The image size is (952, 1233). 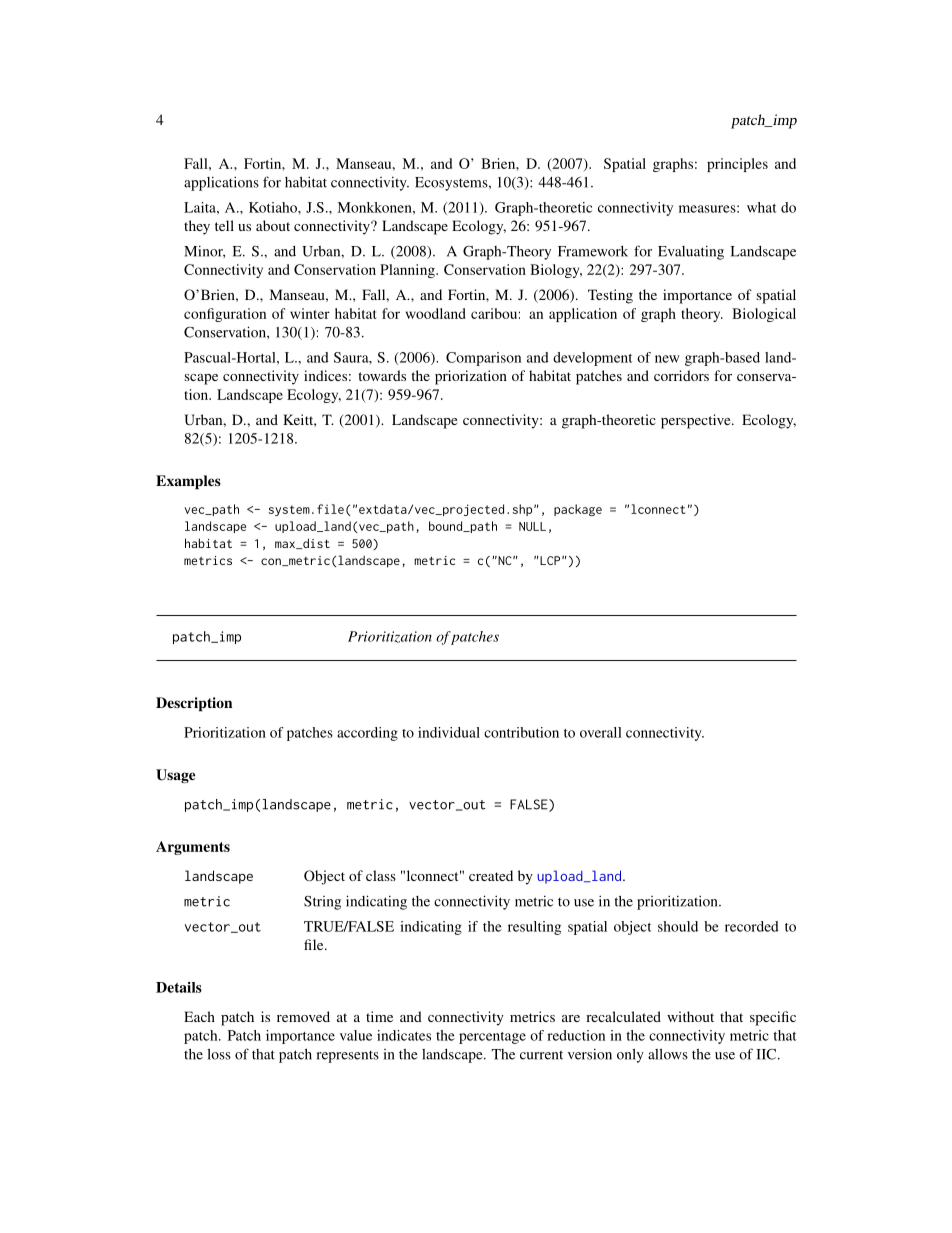 I want to click on Examples, so click(x=188, y=482).
